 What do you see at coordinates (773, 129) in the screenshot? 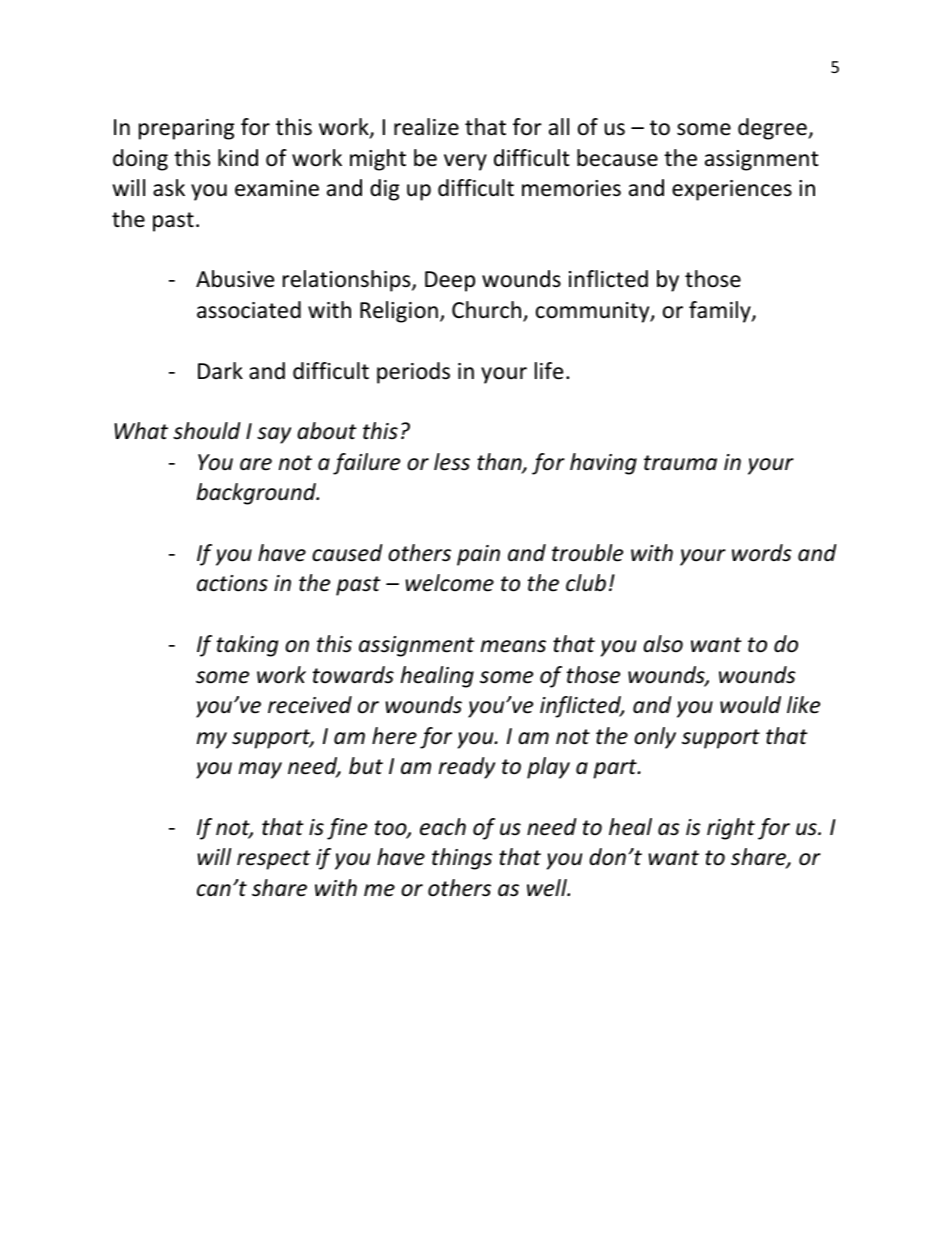
I see `degree` at bounding box center [773, 129].
